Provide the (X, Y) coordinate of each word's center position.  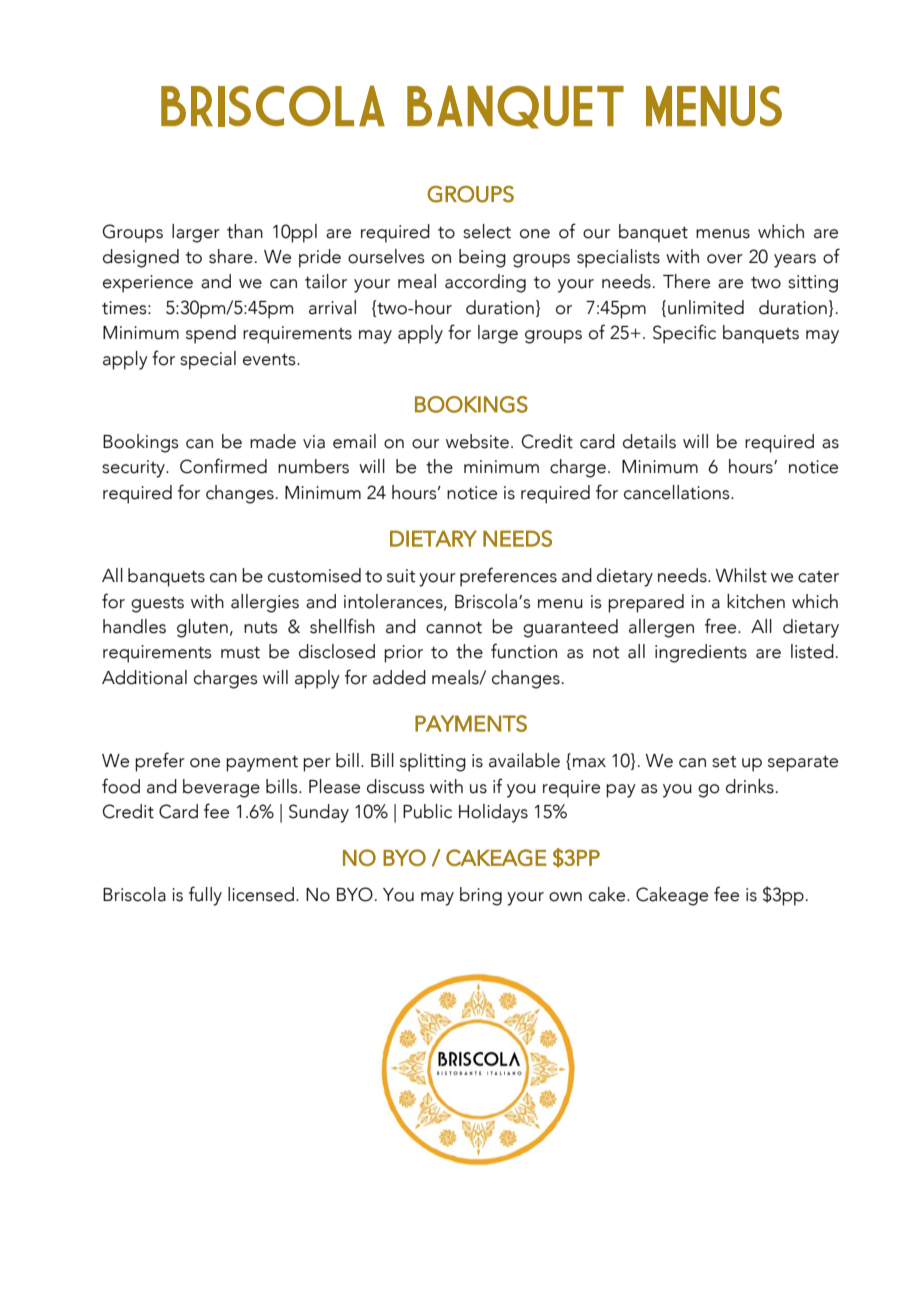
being (482, 258)
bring (481, 896)
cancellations (678, 492)
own (565, 897)
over (725, 259)
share (231, 256)
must (240, 652)
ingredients (701, 653)
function (524, 651)
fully (205, 896)
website (477, 441)
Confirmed (223, 466)
